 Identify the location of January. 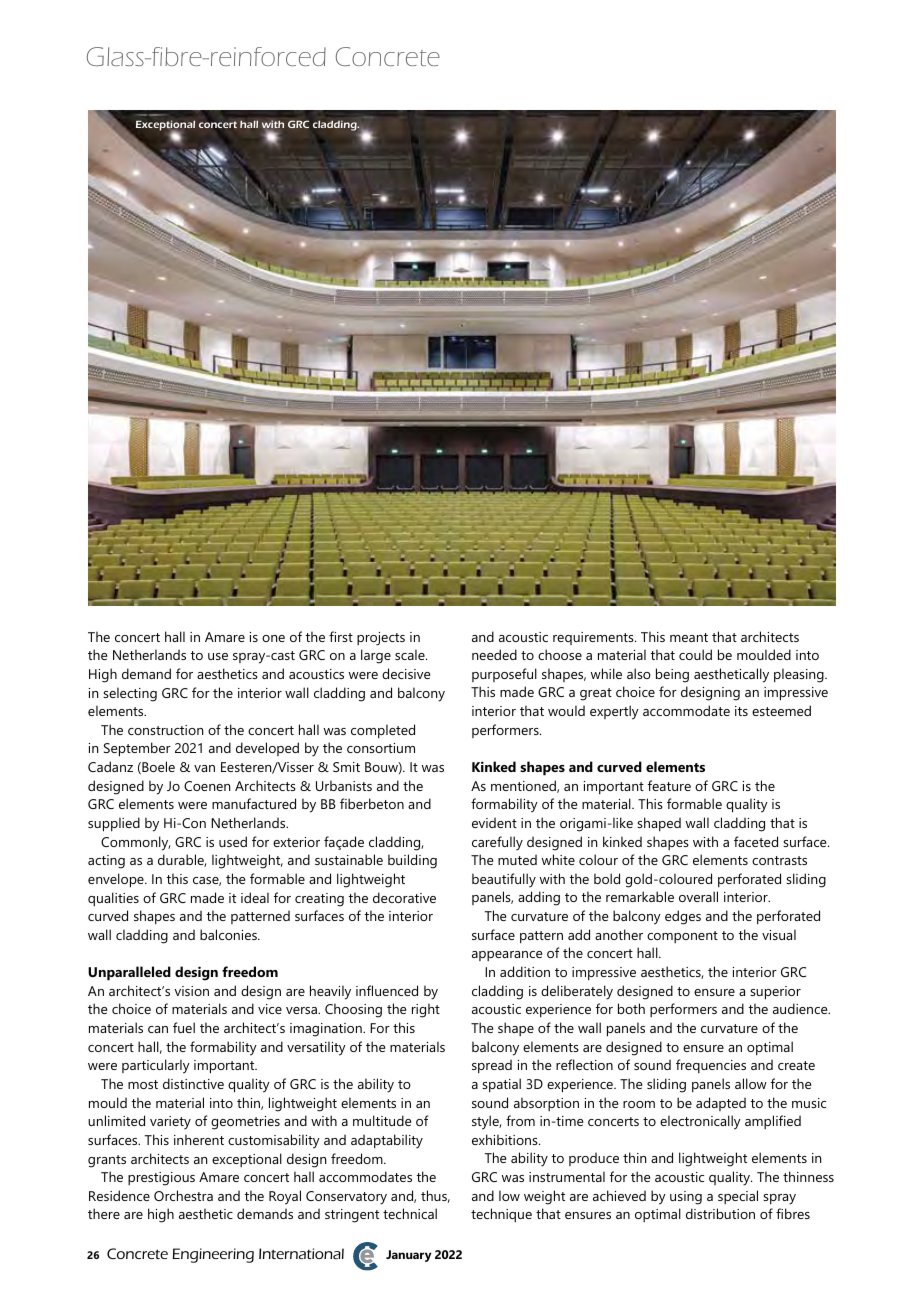
(409, 1256).
